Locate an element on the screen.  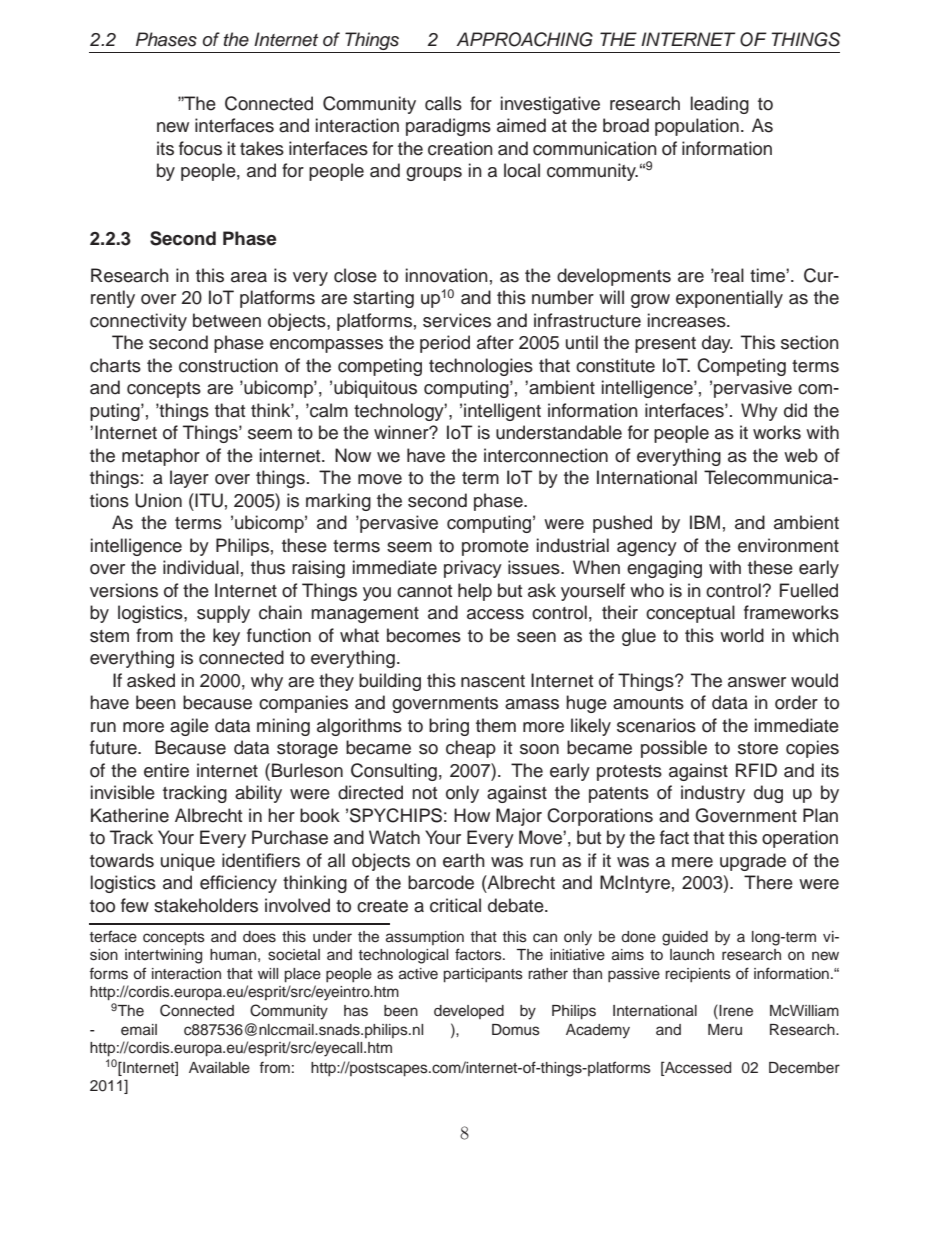
industry is located at coordinates (713, 794).
